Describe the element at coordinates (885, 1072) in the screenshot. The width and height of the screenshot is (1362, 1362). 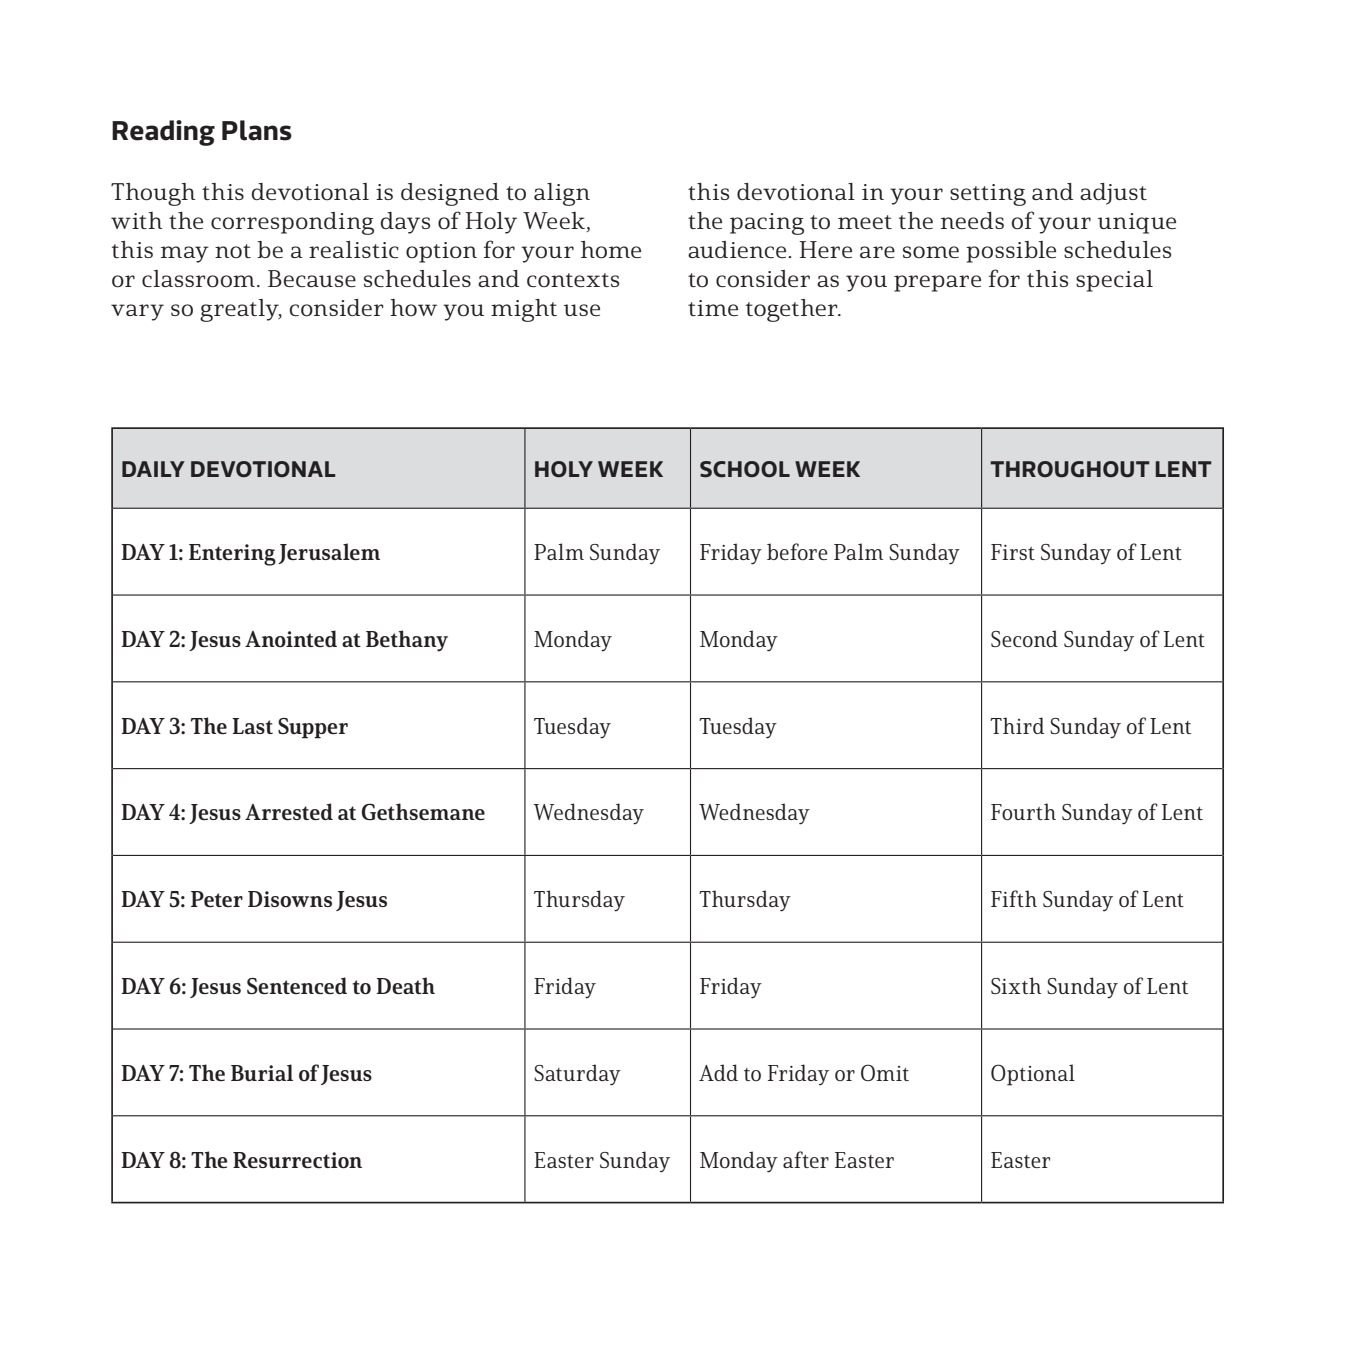
I see `Omit` at that location.
